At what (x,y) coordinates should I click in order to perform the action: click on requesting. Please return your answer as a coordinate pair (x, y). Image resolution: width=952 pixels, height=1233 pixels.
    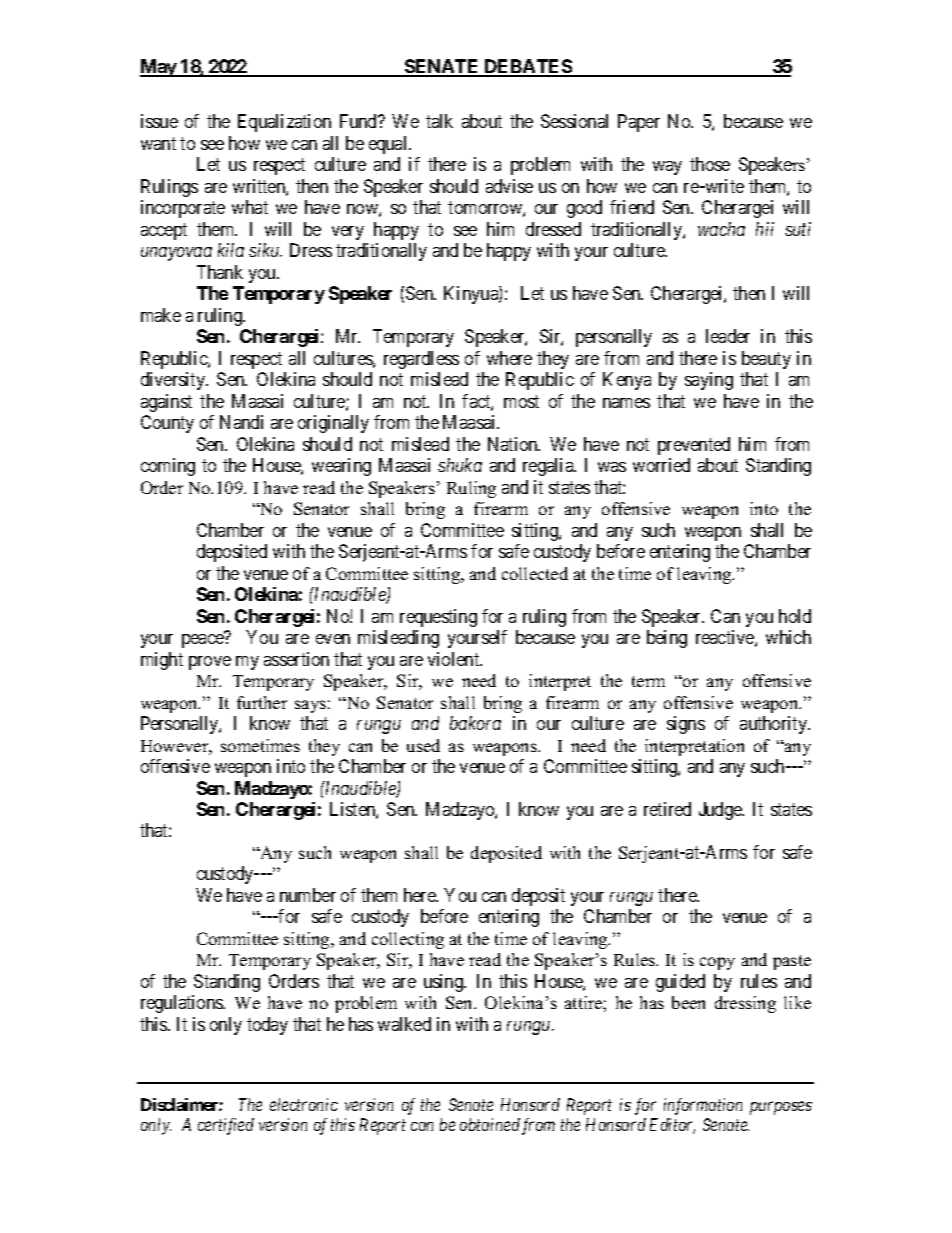
    Looking at the image, I should click on (438, 618).
